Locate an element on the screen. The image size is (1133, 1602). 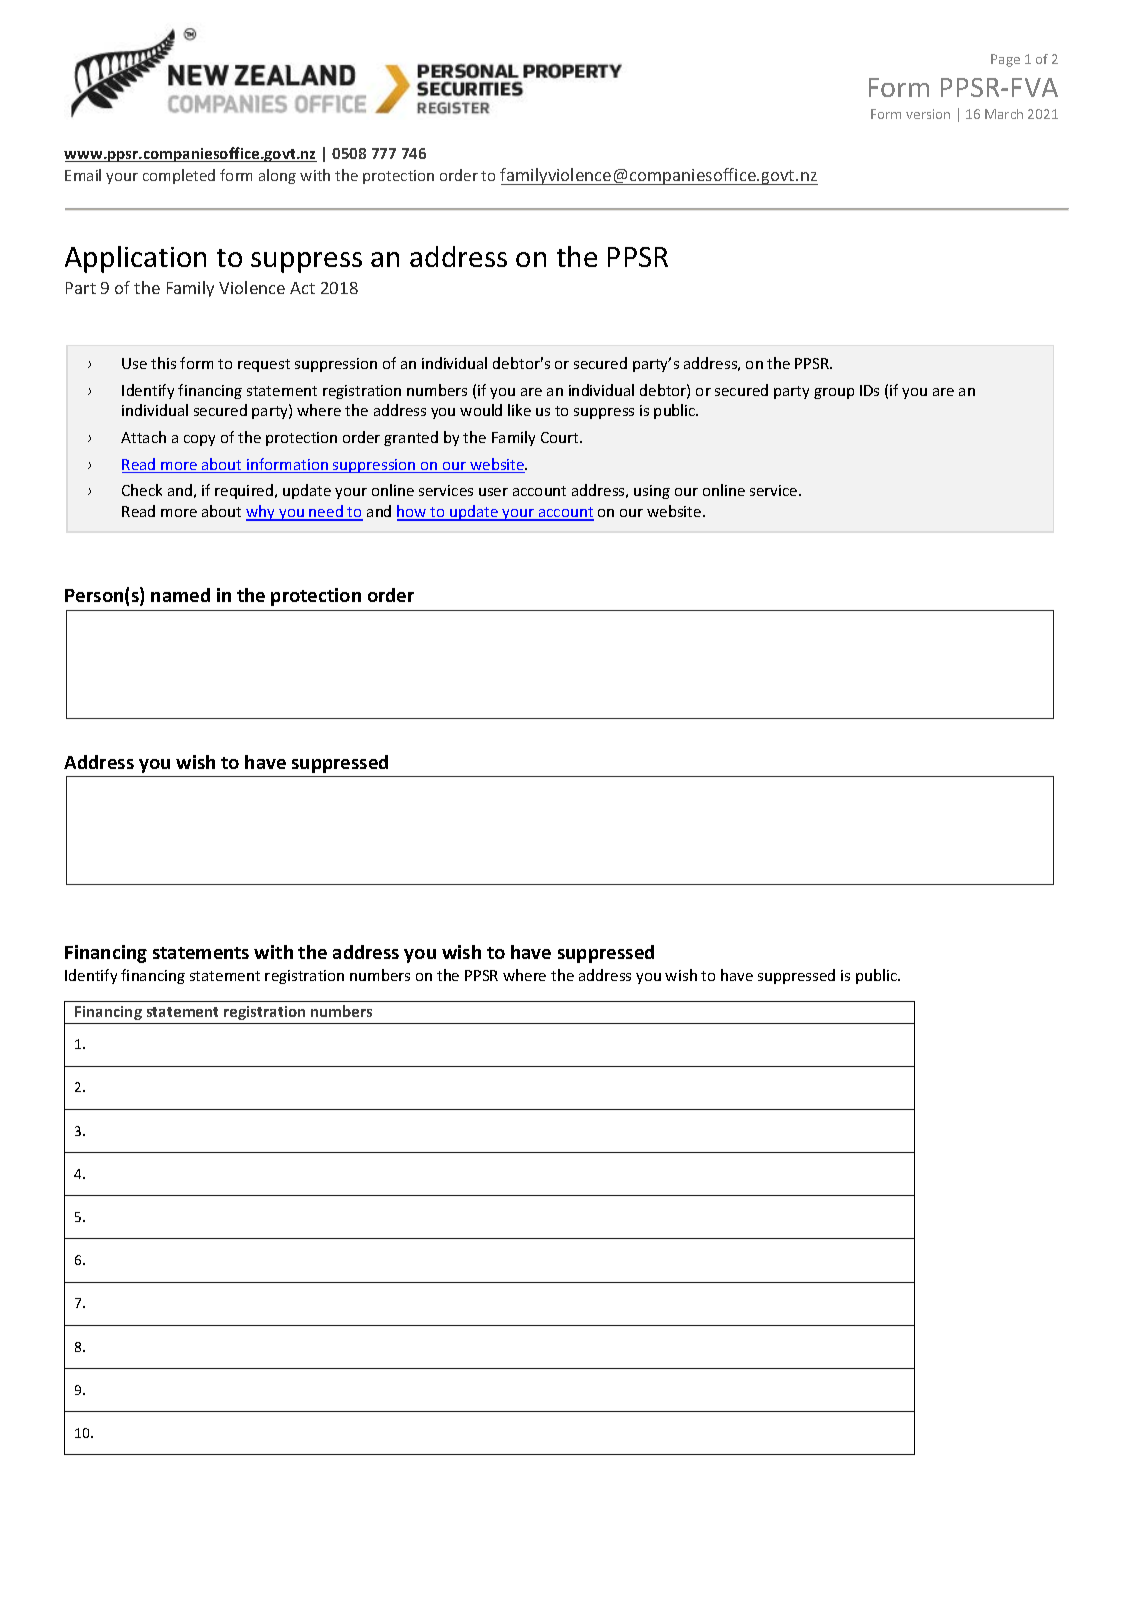
along is located at coordinates (277, 176).
